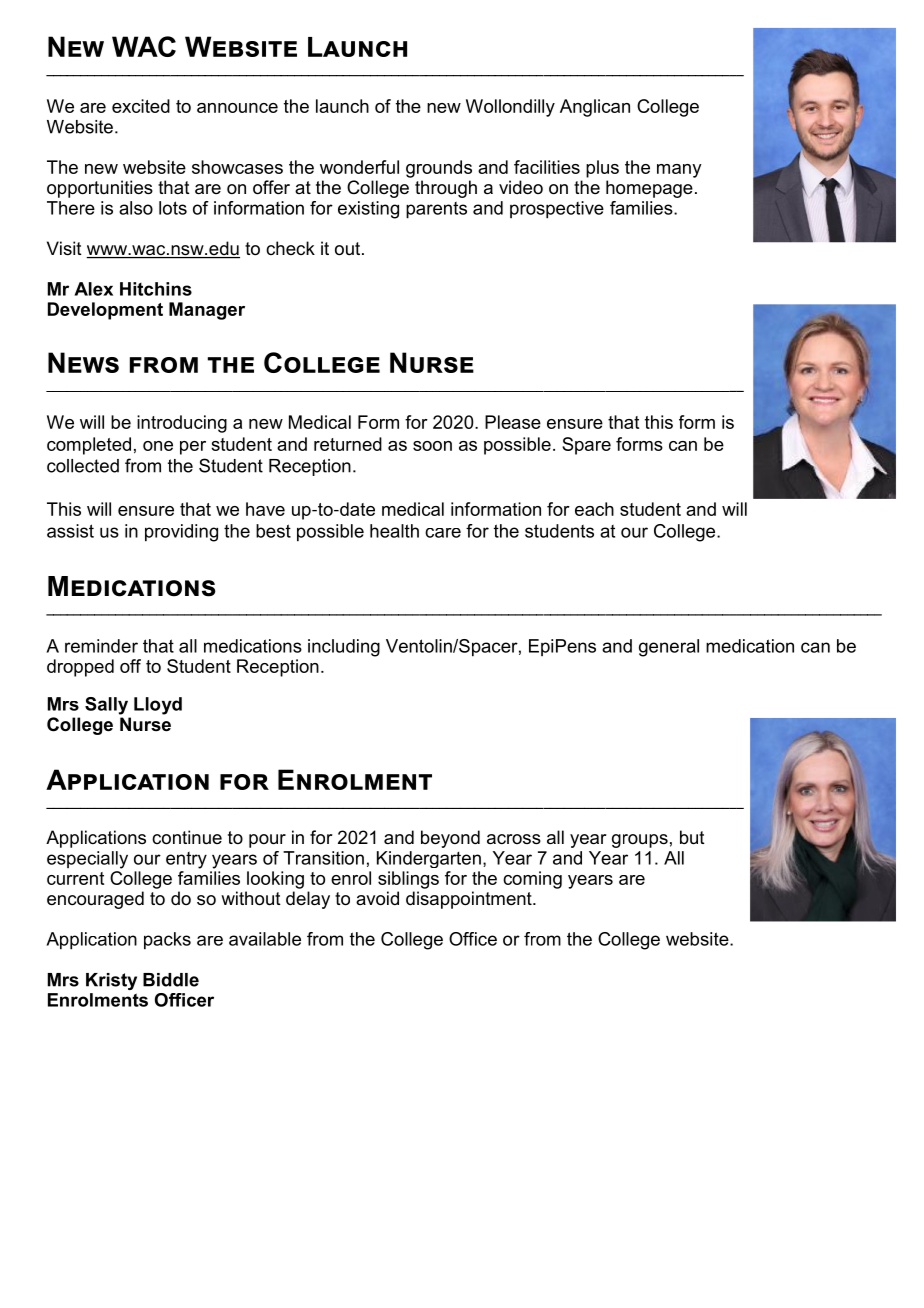 The height and width of the page is (1308, 924). What do you see at coordinates (167, 941) in the page?
I see `packs` at bounding box center [167, 941].
